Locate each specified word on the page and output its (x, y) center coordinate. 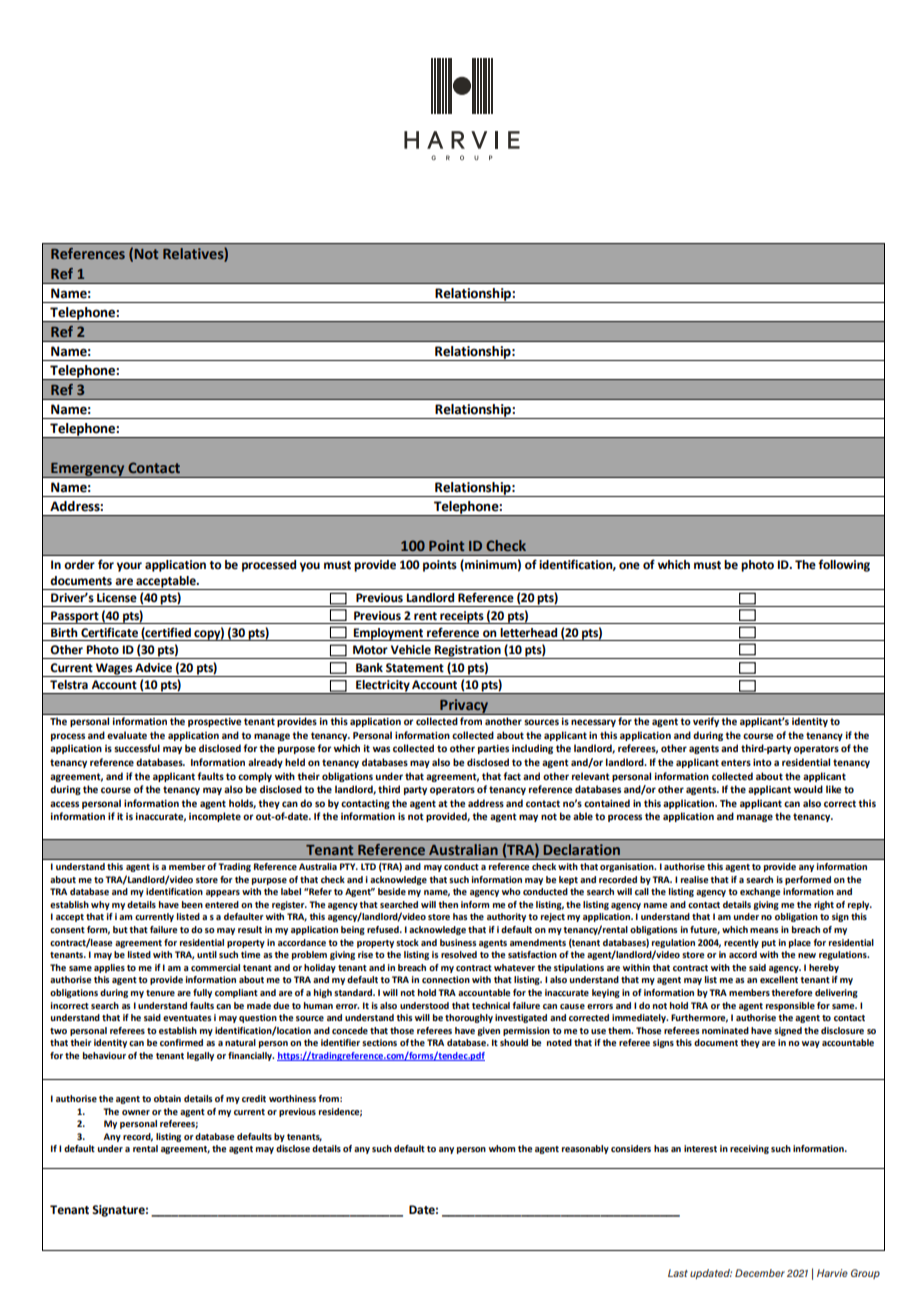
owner (136, 1112)
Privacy (464, 707)
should (514, 1042)
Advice (153, 668)
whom (502, 1148)
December (760, 1273)
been (192, 904)
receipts (462, 617)
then (448, 904)
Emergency (88, 470)
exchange (760, 892)
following (844, 565)
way (811, 1044)
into (762, 762)
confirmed (181, 1042)
